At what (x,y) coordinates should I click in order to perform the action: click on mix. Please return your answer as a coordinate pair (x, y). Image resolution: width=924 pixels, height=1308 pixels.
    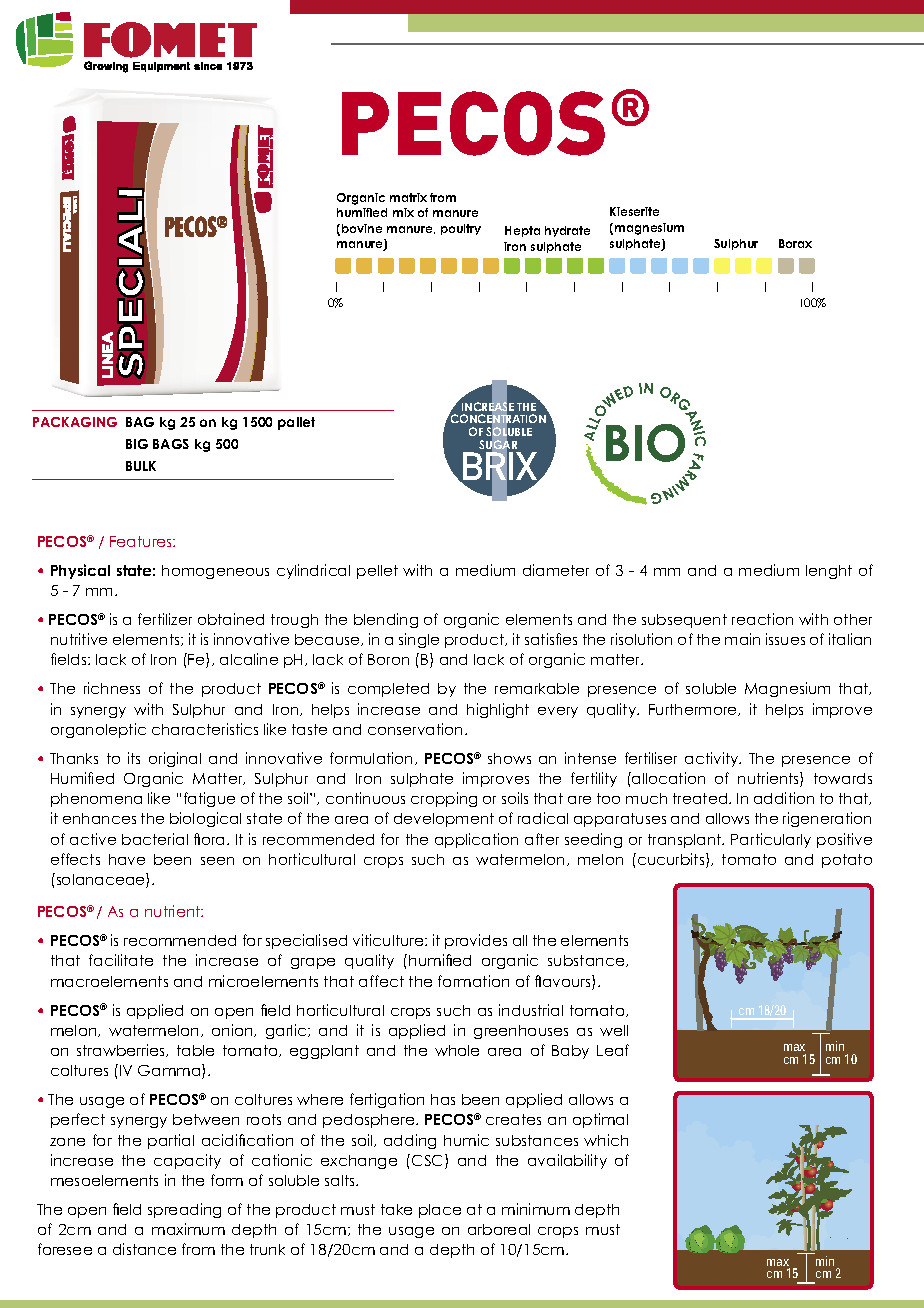
    Looking at the image, I should click on (403, 212).
